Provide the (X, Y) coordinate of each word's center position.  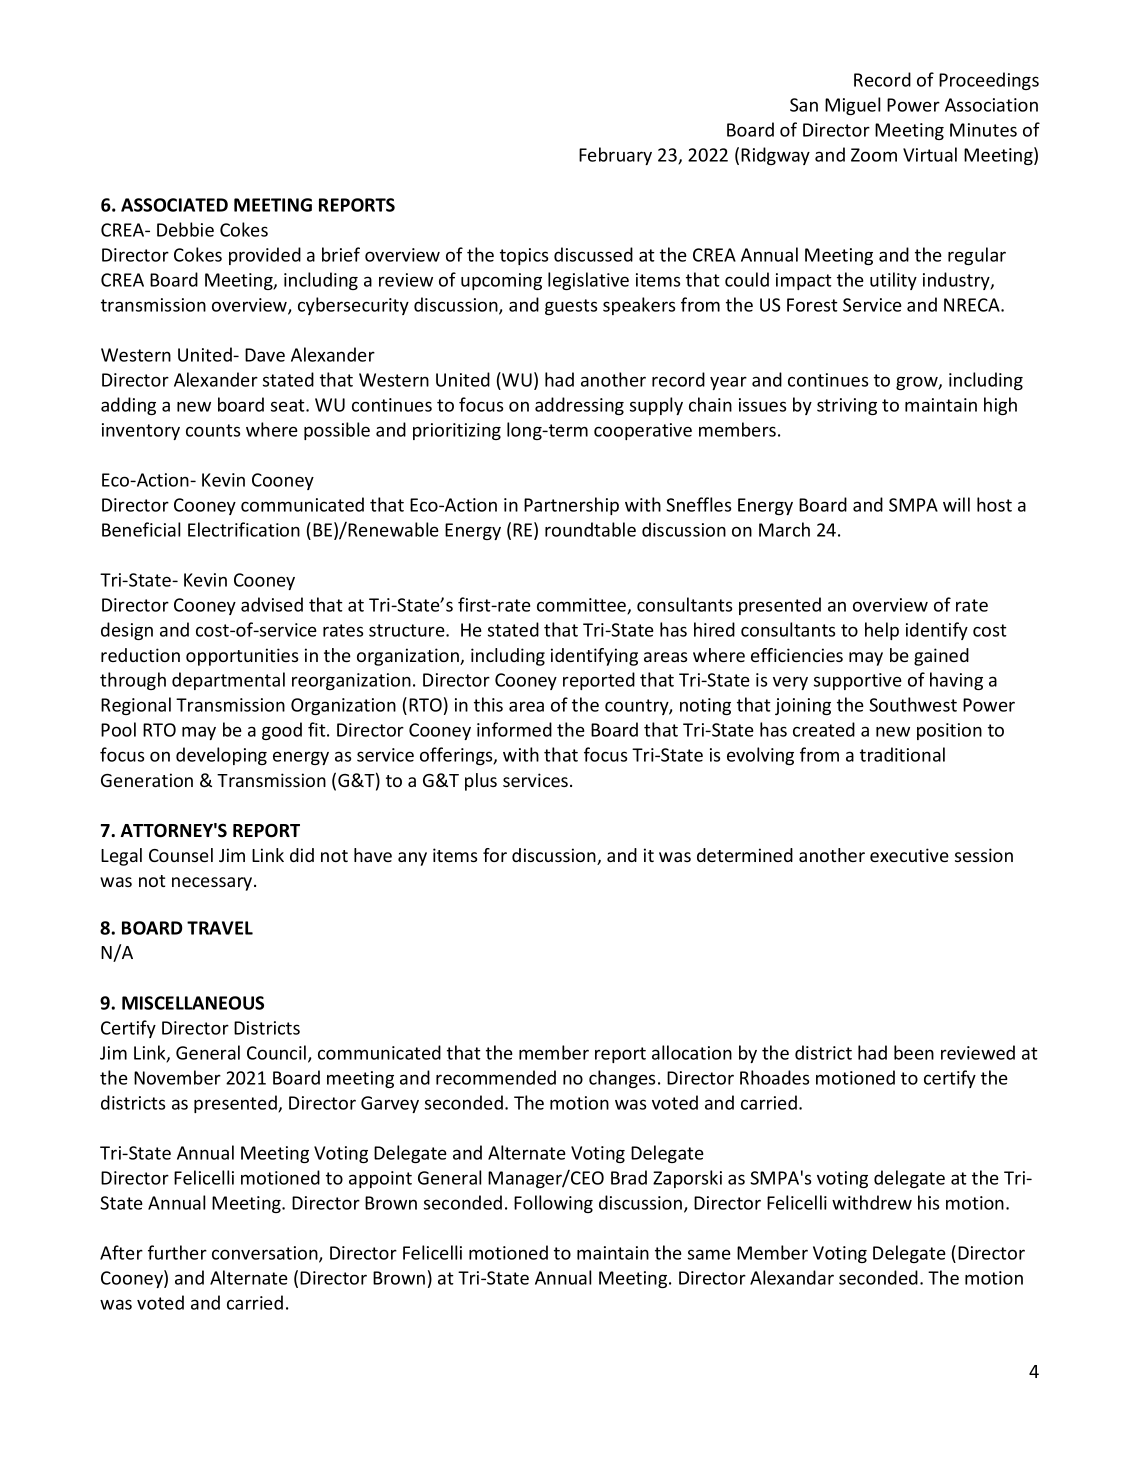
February (615, 156)
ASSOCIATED (174, 205)
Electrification (244, 529)
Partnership (571, 506)
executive (909, 855)
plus (481, 782)
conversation (266, 1254)
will (956, 504)
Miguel (852, 106)
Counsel (181, 855)
